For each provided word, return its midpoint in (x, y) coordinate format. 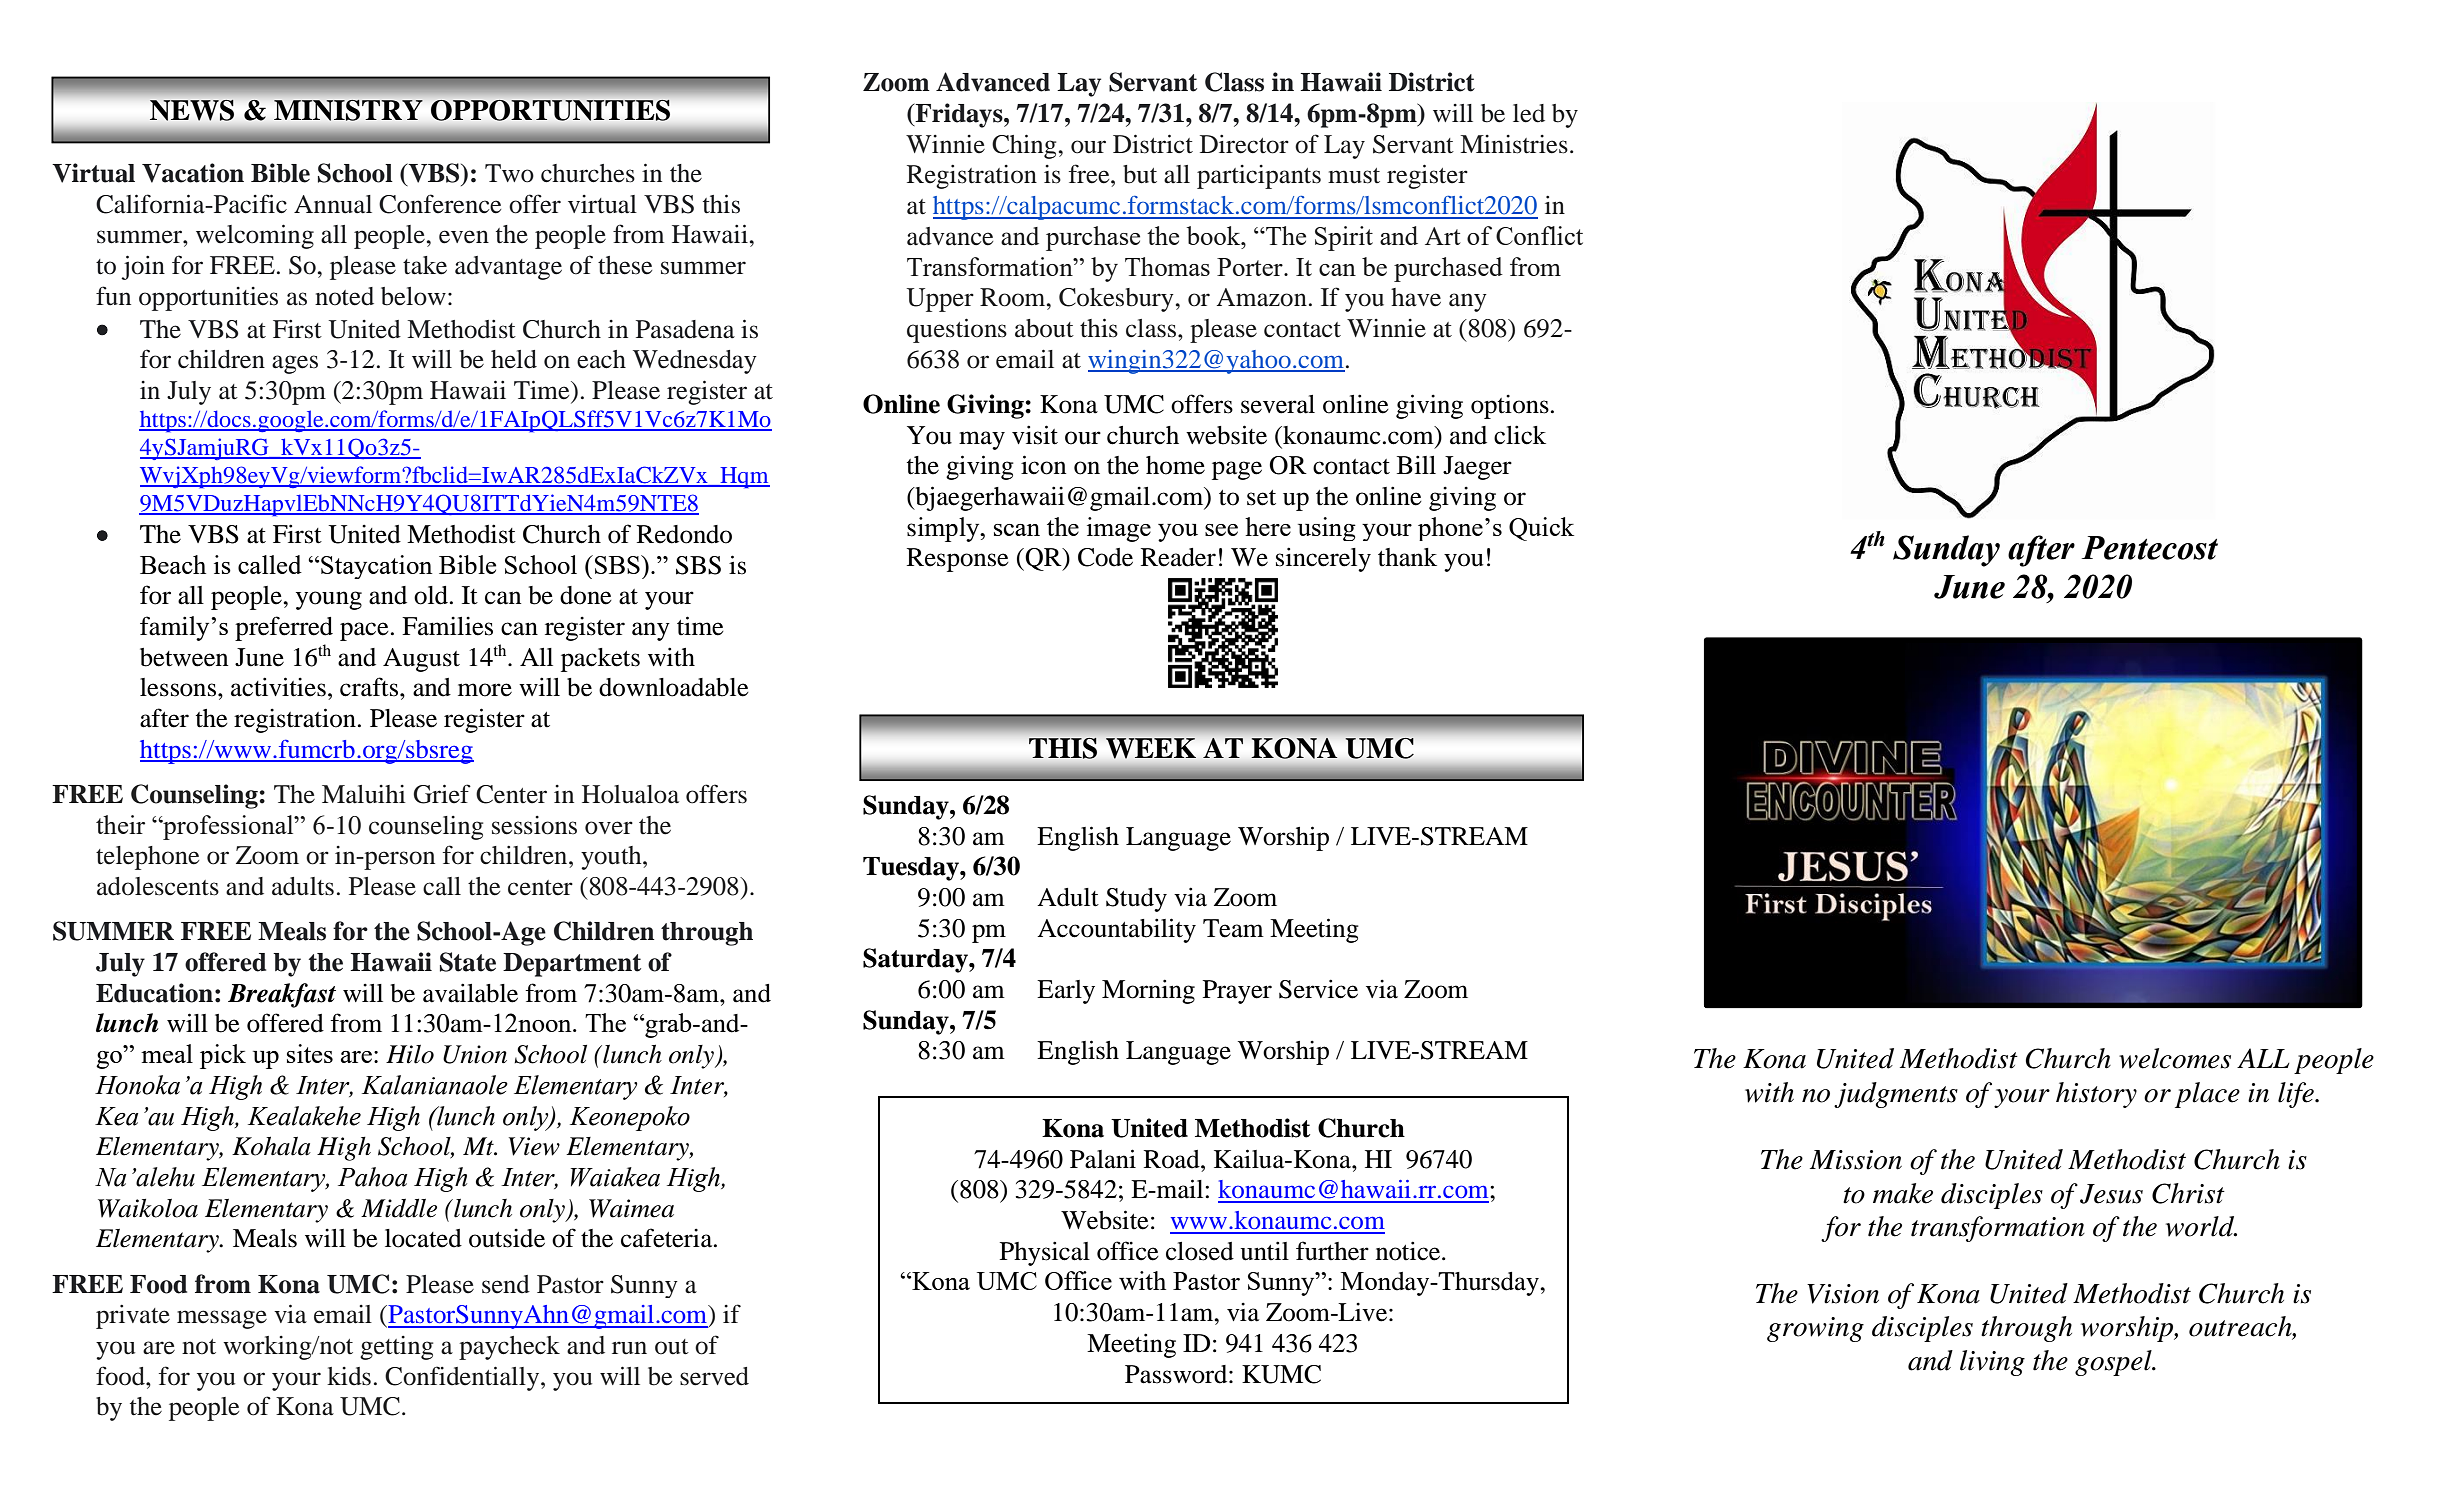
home (1175, 465)
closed (1200, 1251)
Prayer (1237, 992)
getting (396, 1348)
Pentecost (2150, 548)
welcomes (2175, 1058)
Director (1244, 144)
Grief (442, 794)
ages (295, 364)
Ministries (1514, 144)
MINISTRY (348, 110)
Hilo (410, 1054)
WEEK (1151, 748)
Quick (1541, 529)
